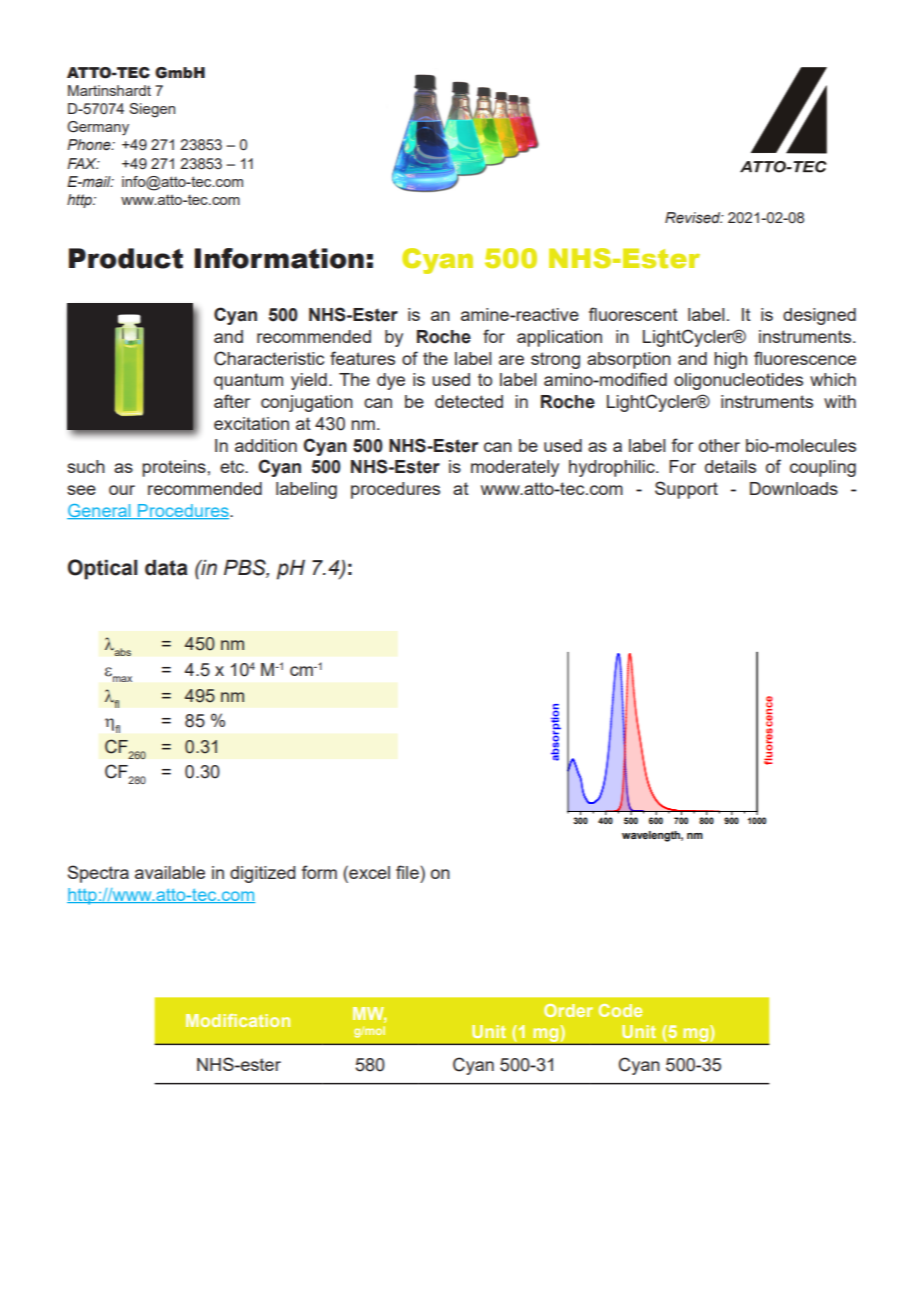 This screenshot has width=924, height=1297. What do you see at coordinates (238, 1020) in the screenshot?
I see `Modification` at bounding box center [238, 1020].
